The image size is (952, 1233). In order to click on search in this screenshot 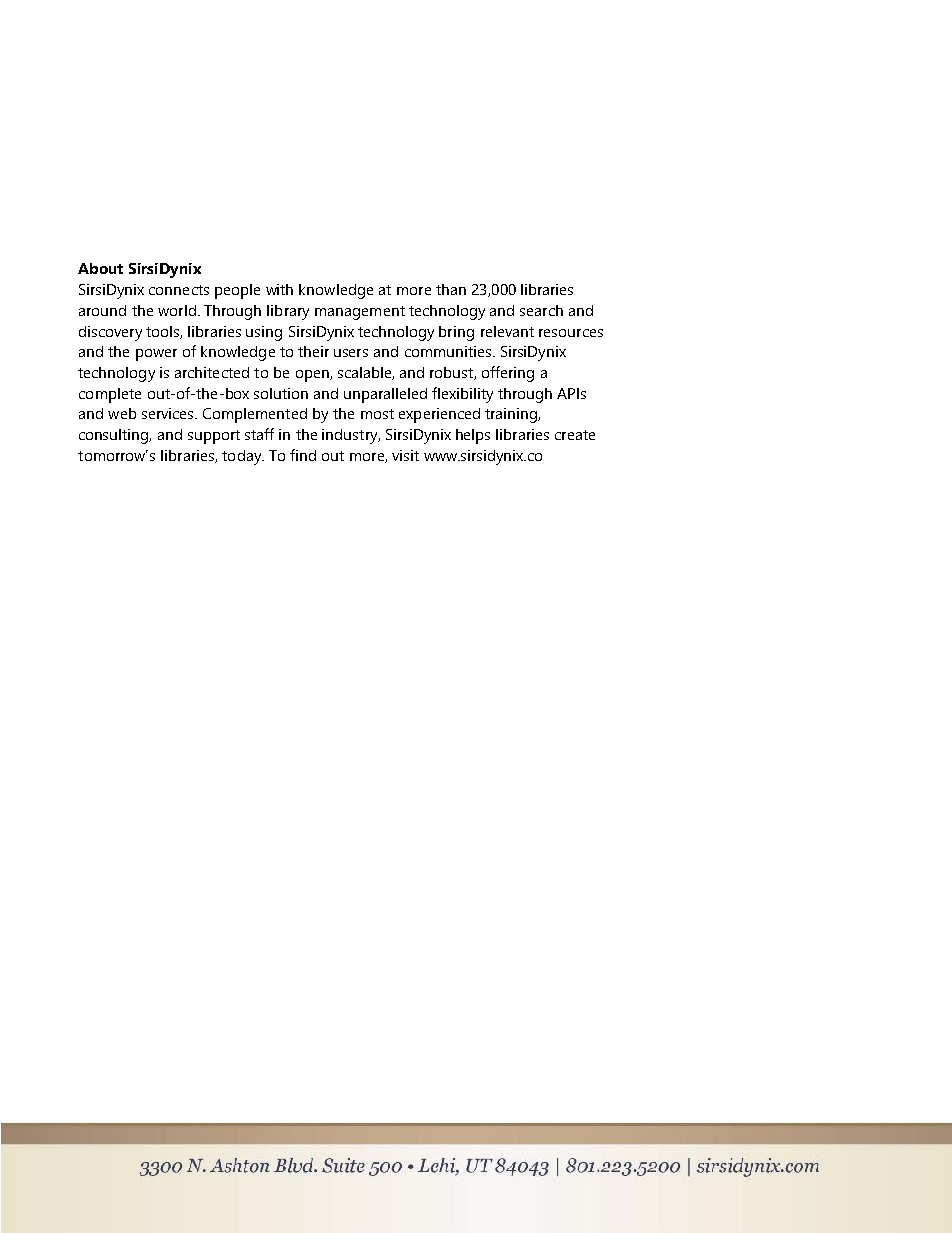, I will do `click(541, 310)`.
